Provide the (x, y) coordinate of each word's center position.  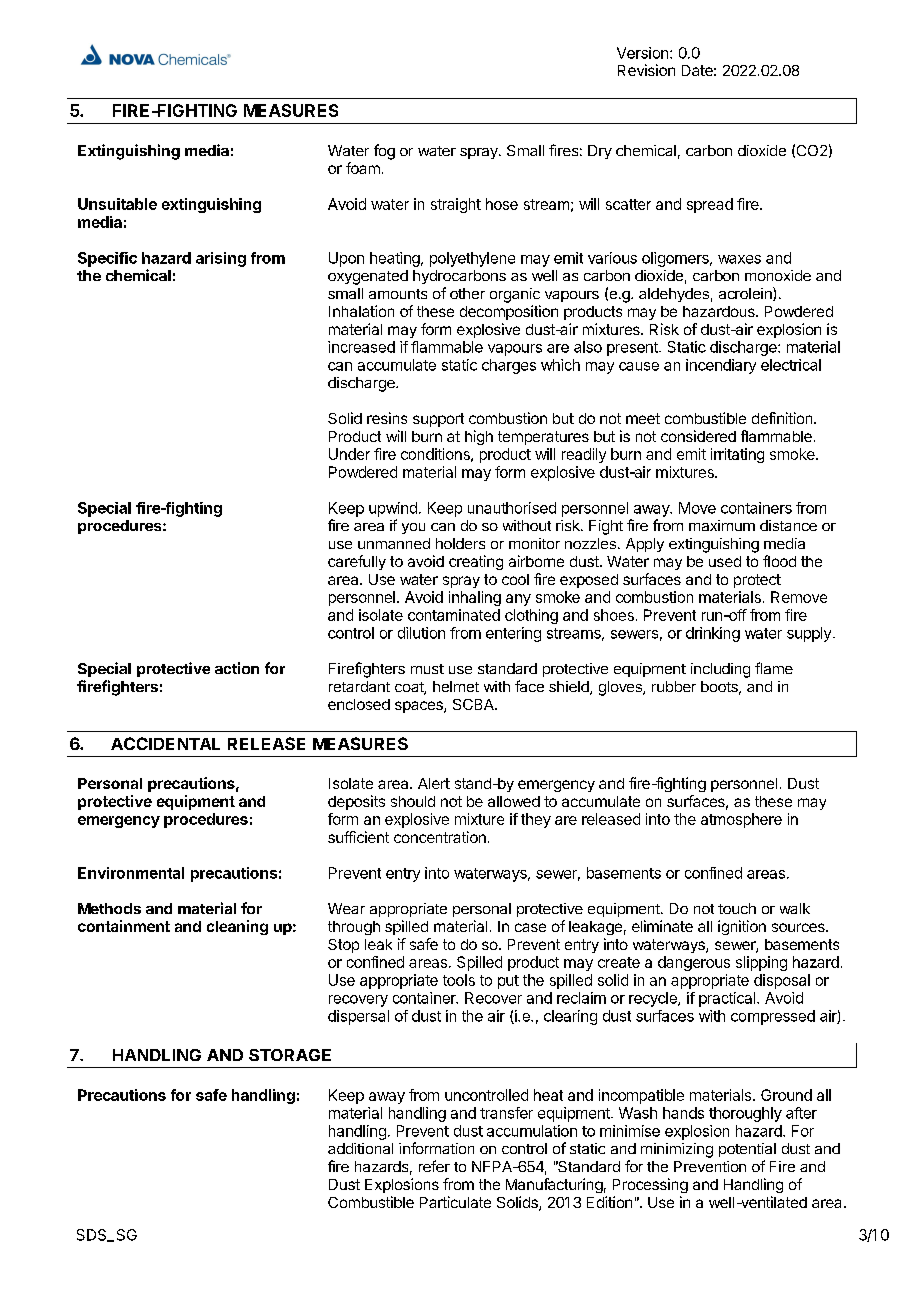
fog (384, 152)
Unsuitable (117, 204)
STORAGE (290, 1055)
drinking (713, 634)
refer (434, 1166)
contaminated (454, 615)
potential (747, 1150)
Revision (646, 70)
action (237, 668)
